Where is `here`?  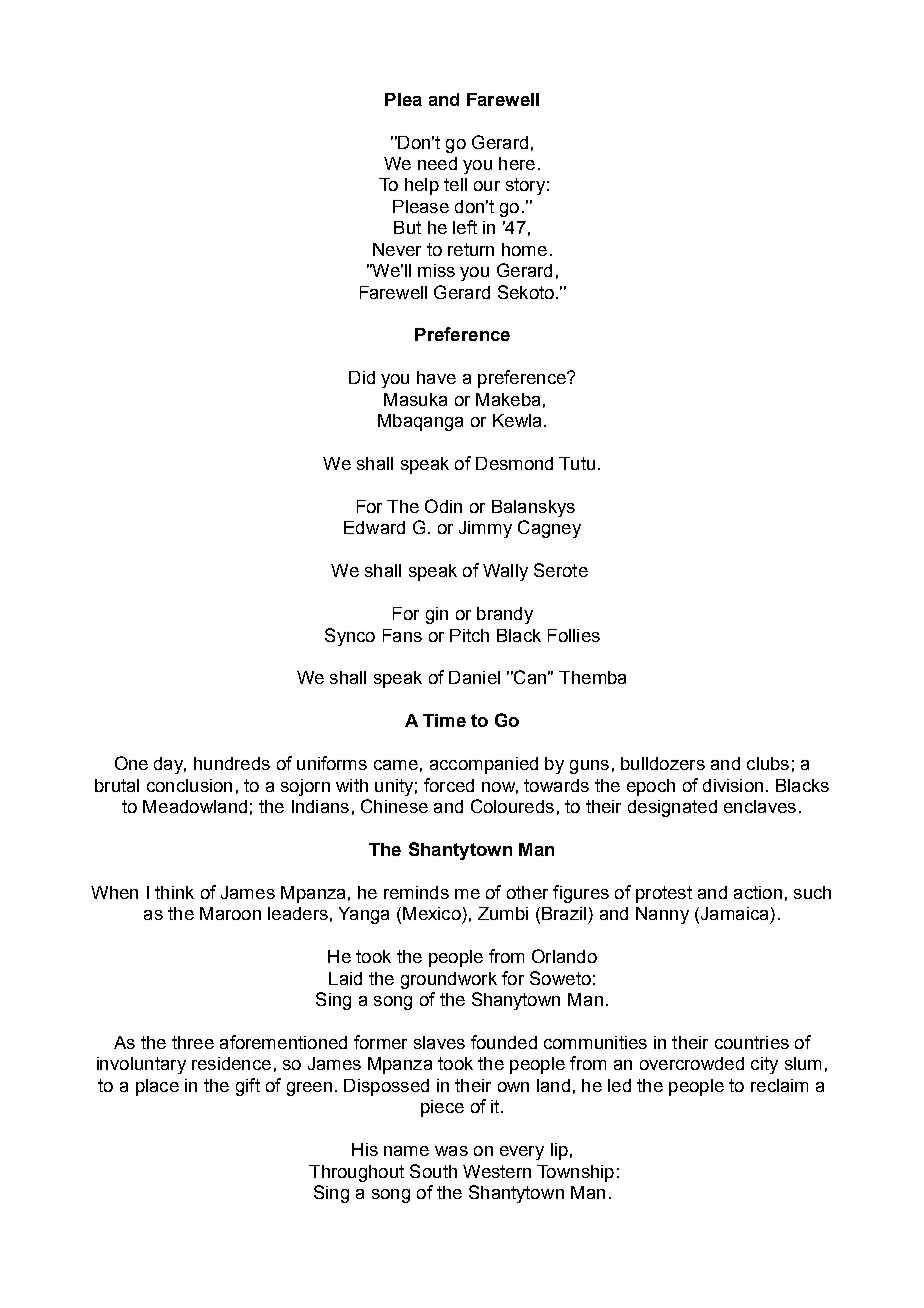
here is located at coordinates (517, 163).
